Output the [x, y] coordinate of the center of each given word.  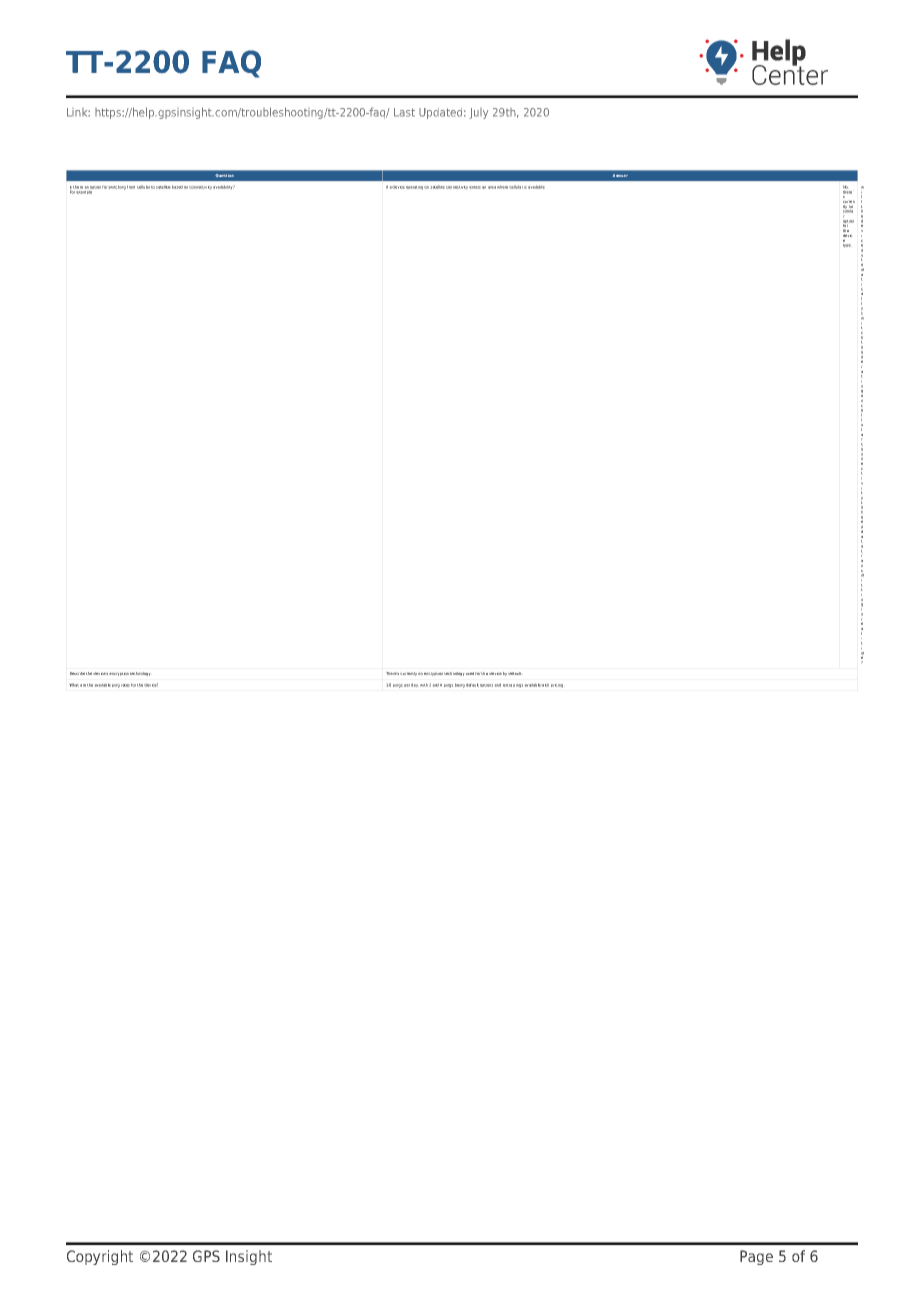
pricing [557, 685]
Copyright [100, 1257]
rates [125, 685]
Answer [620, 175]
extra [507, 685]
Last [404, 112]
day [414, 685]
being [460, 686]
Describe [77, 673]
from [131, 187]
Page [756, 1257]
